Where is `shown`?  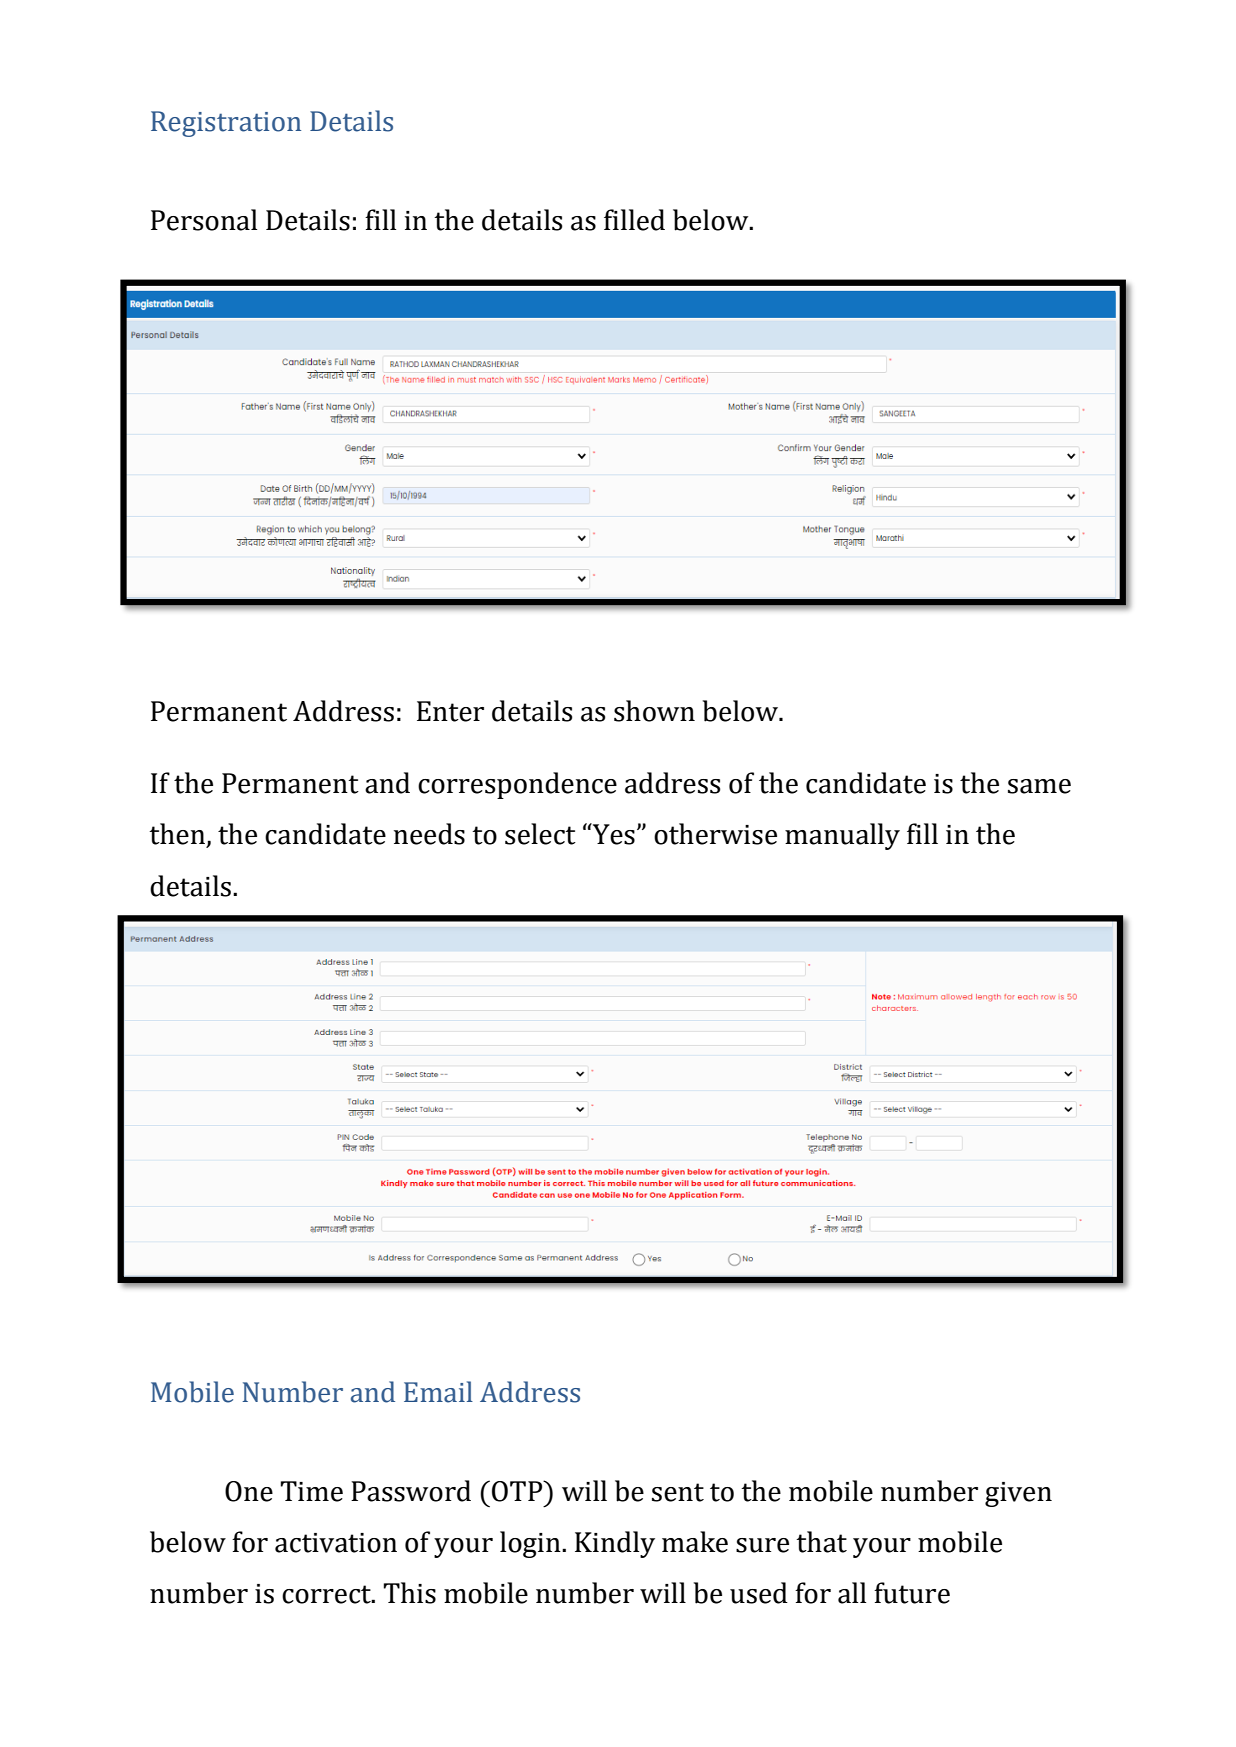
shown is located at coordinates (654, 711).
